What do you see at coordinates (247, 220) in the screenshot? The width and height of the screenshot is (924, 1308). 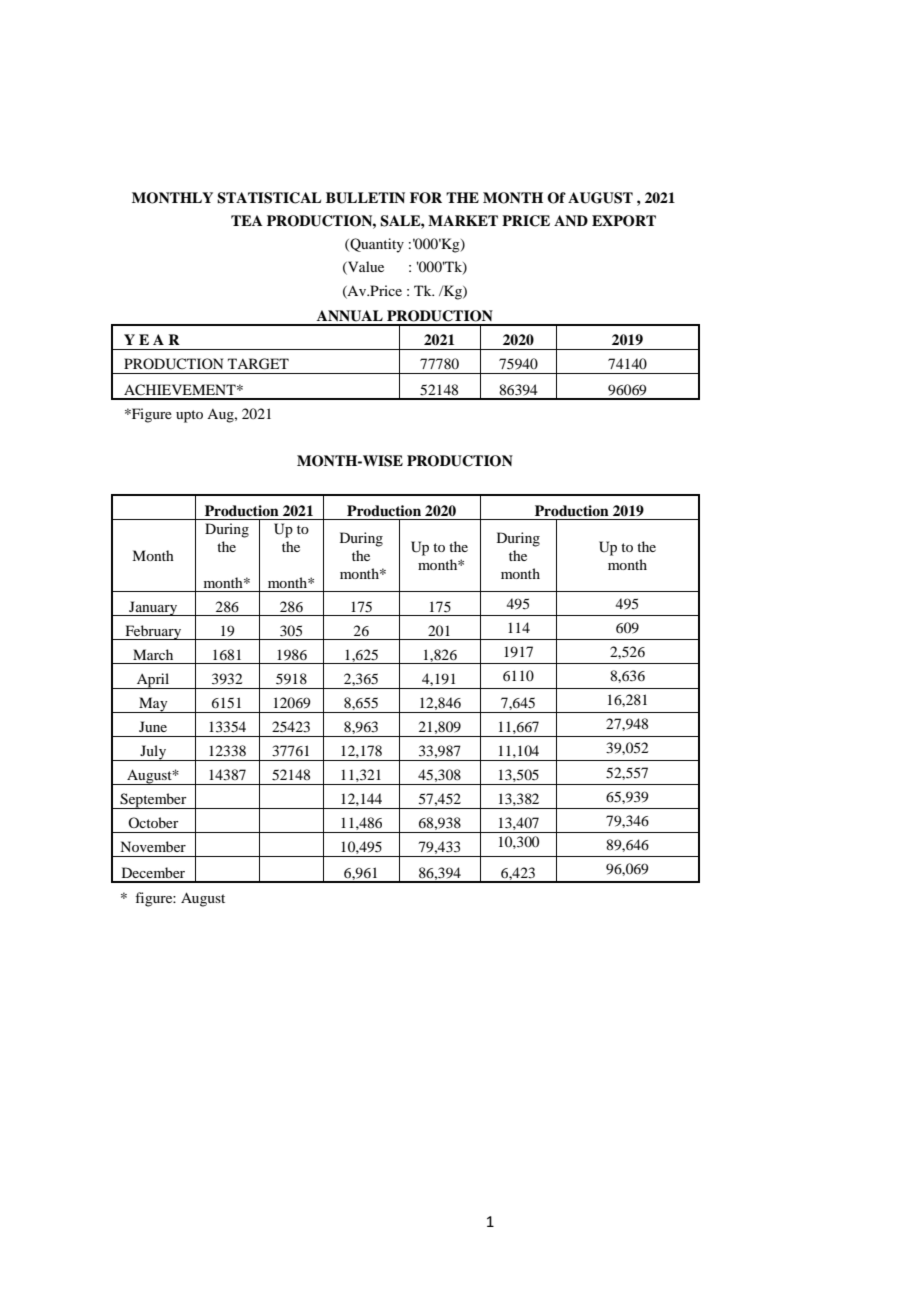 I see `TEA` at bounding box center [247, 220].
